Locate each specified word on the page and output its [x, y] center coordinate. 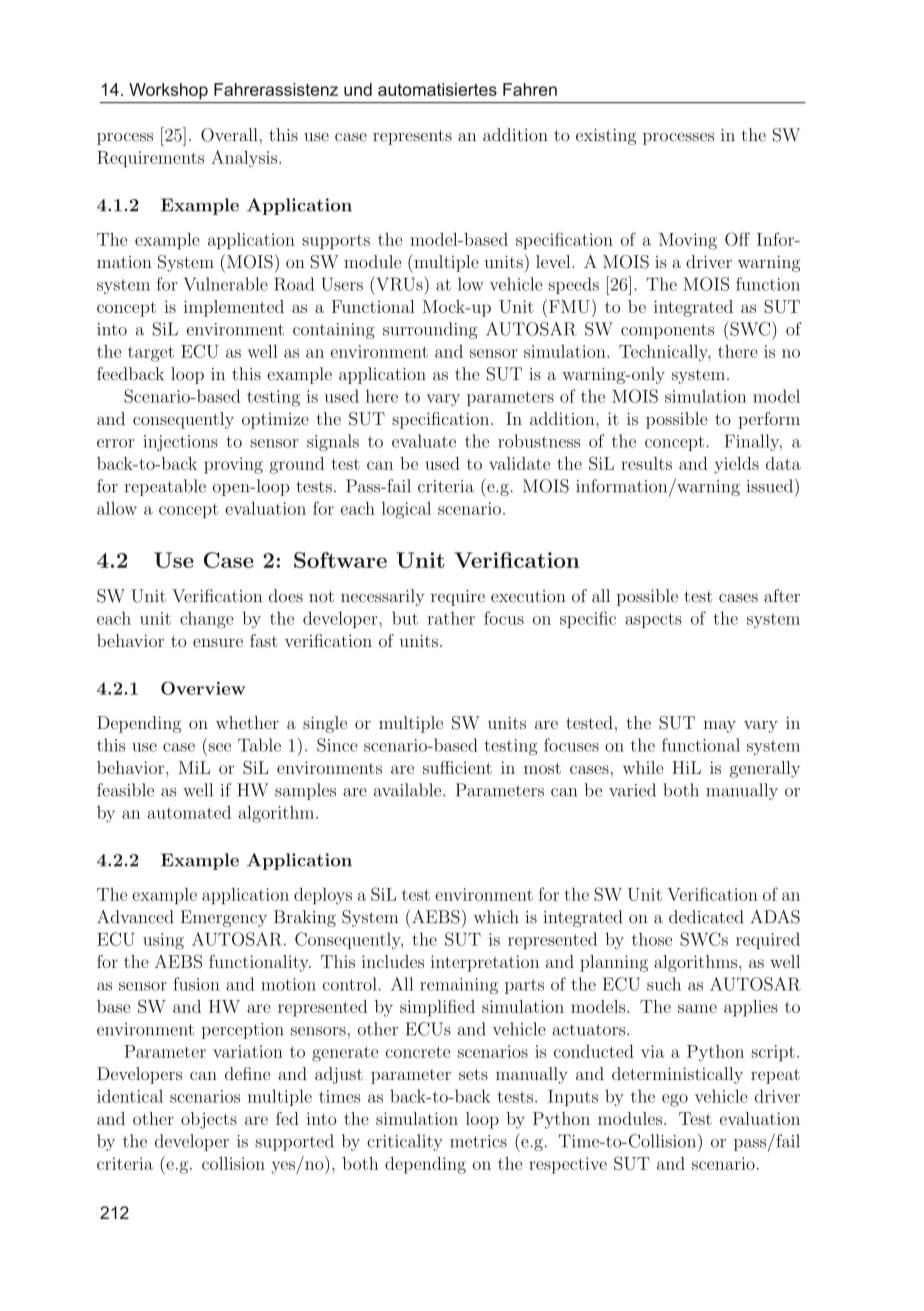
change [207, 620]
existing [606, 137]
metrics [478, 1141]
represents [412, 137]
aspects [653, 620]
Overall [229, 135]
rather [451, 618]
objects [209, 1120]
